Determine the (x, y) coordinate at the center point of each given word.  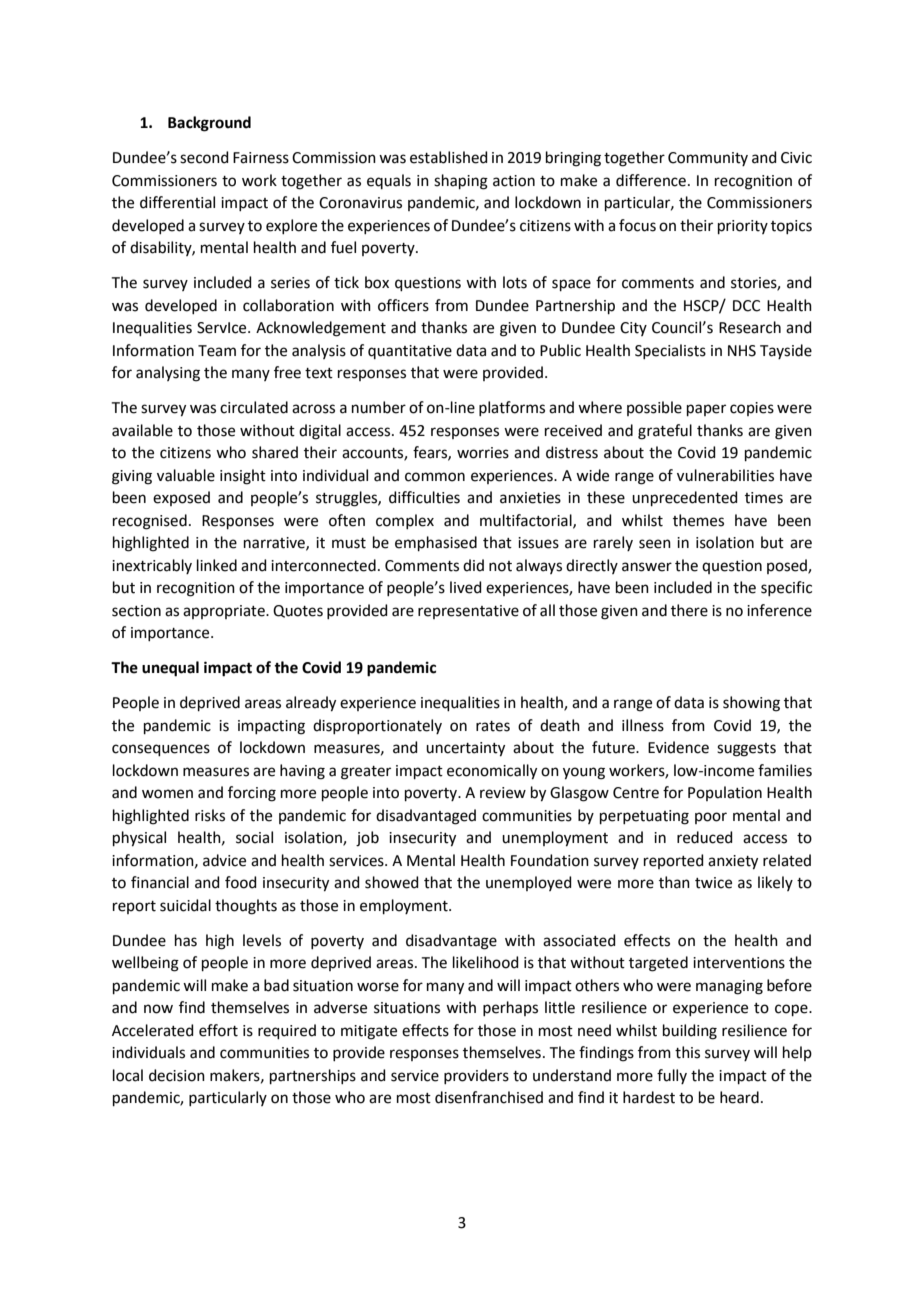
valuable (186, 475)
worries (483, 453)
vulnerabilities (725, 475)
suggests (746, 750)
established (449, 157)
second (204, 157)
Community (708, 159)
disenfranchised (489, 1097)
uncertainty (465, 749)
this (687, 1052)
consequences (161, 750)
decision (177, 1075)
